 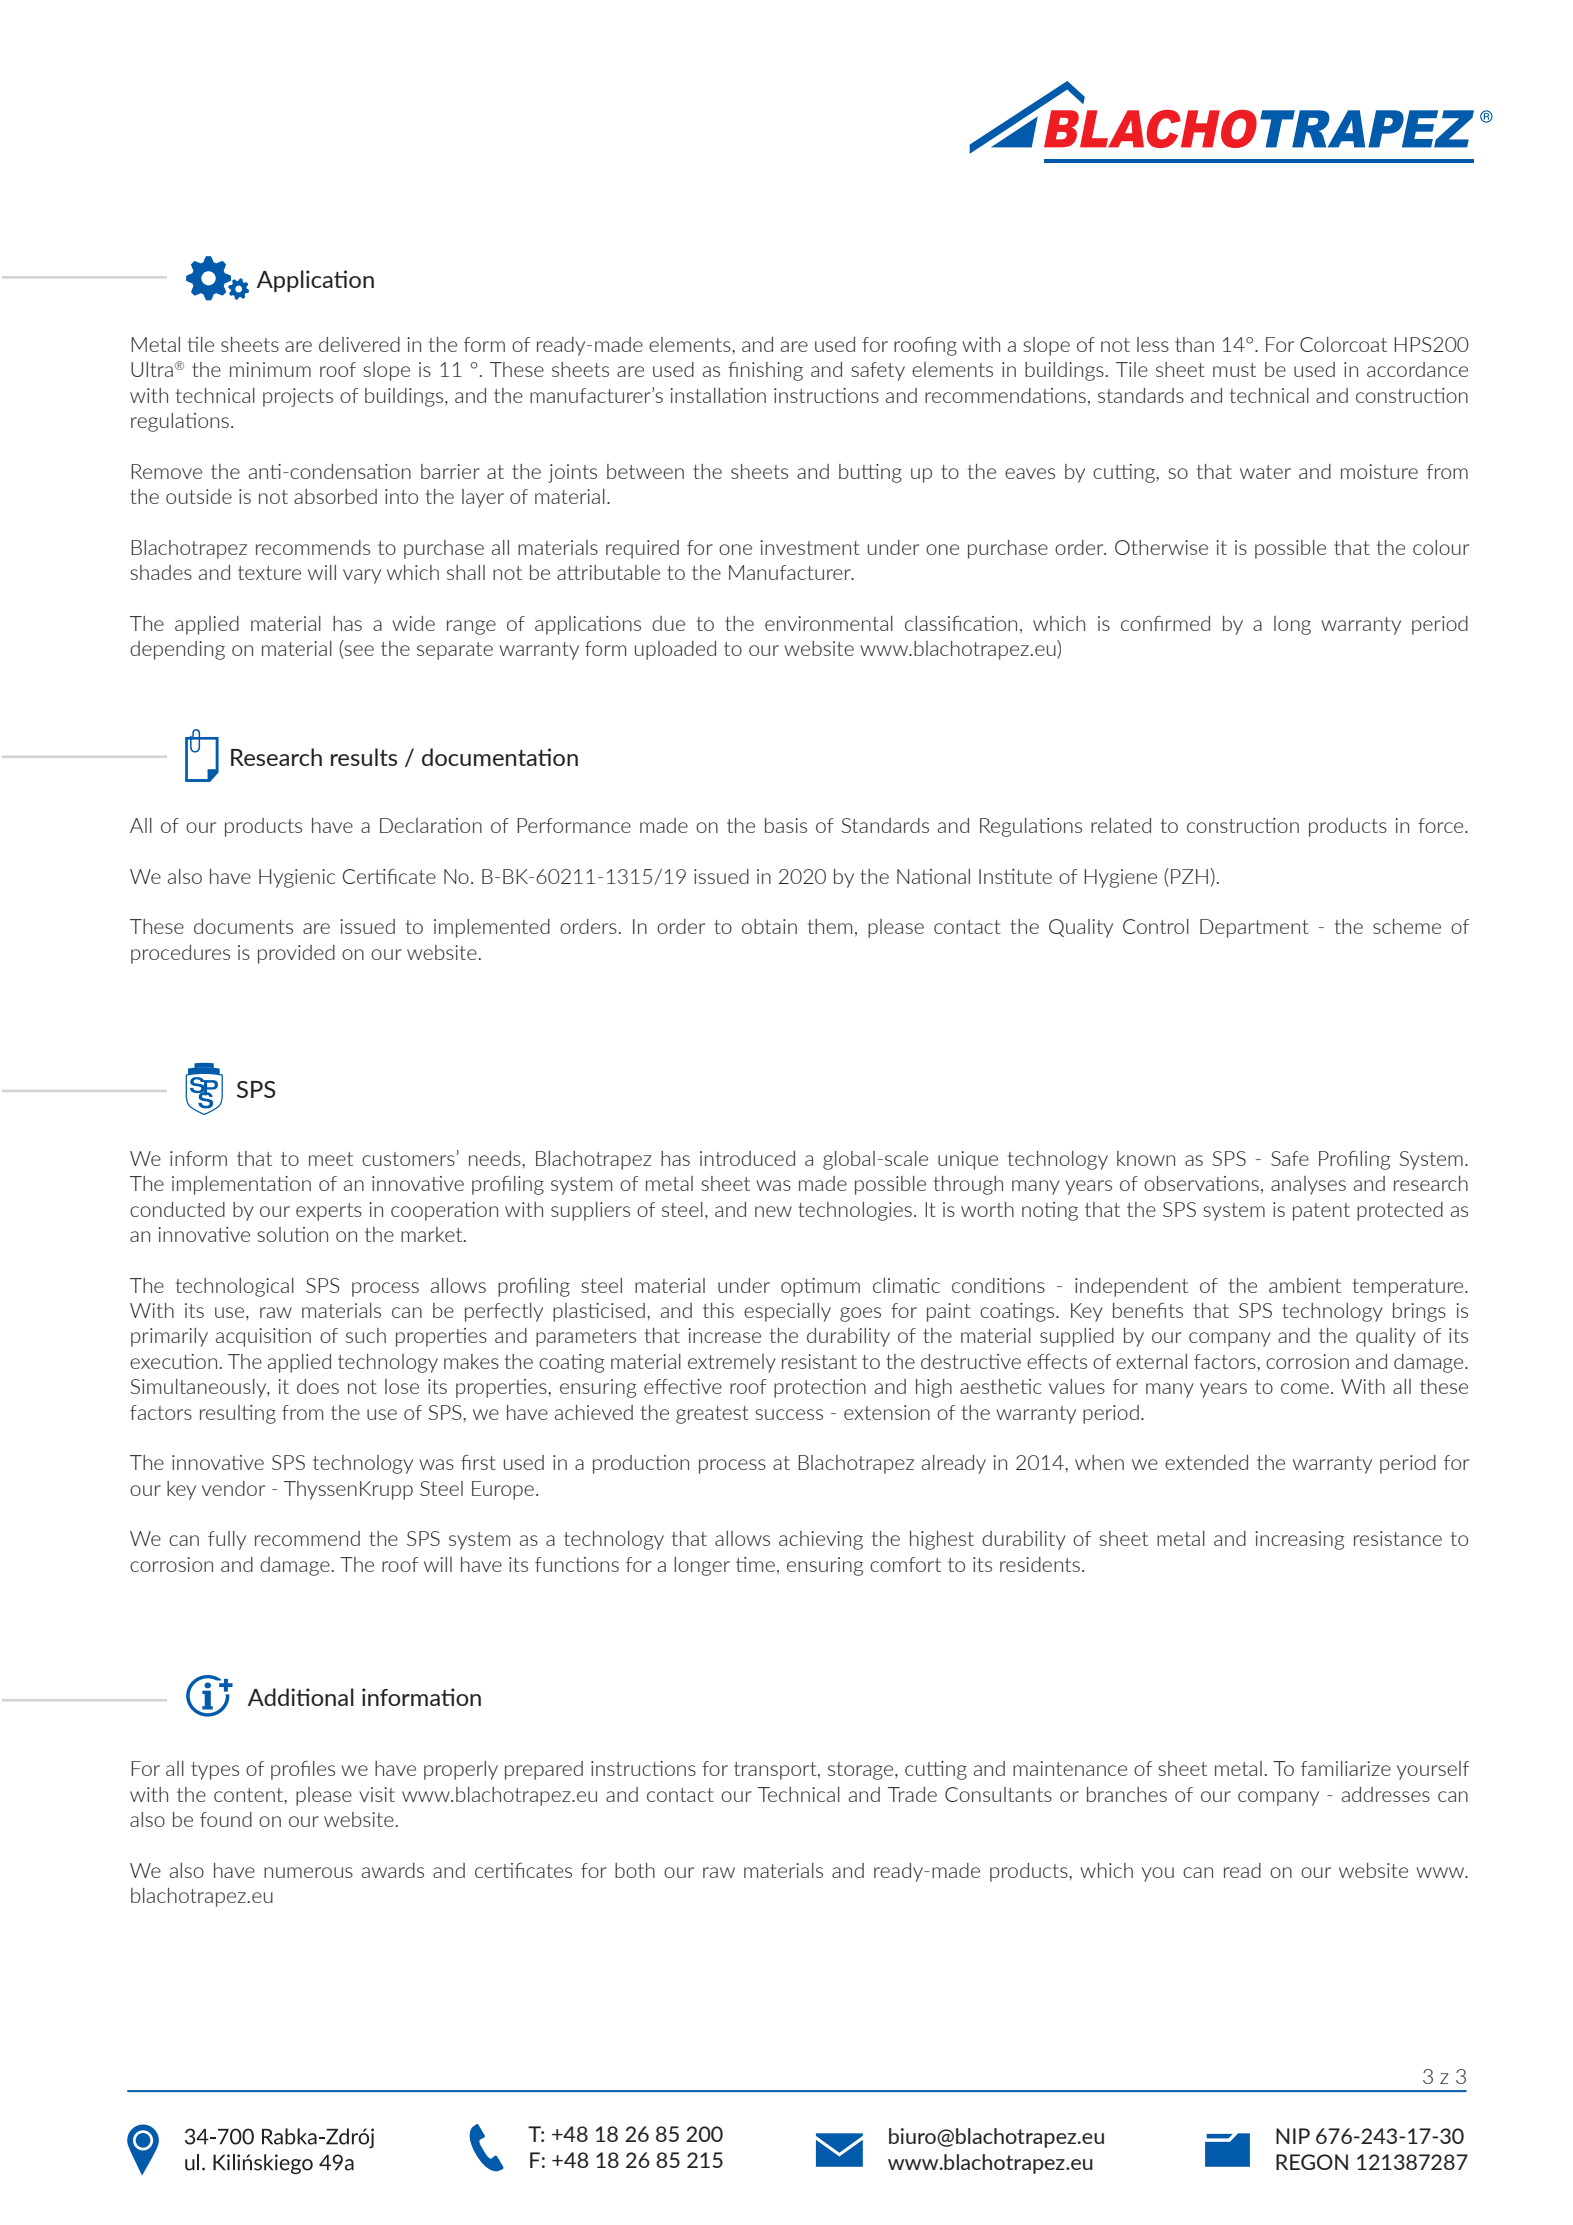 What do you see at coordinates (1254, 928) in the screenshot?
I see `Department` at bounding box center [1254, 928].
